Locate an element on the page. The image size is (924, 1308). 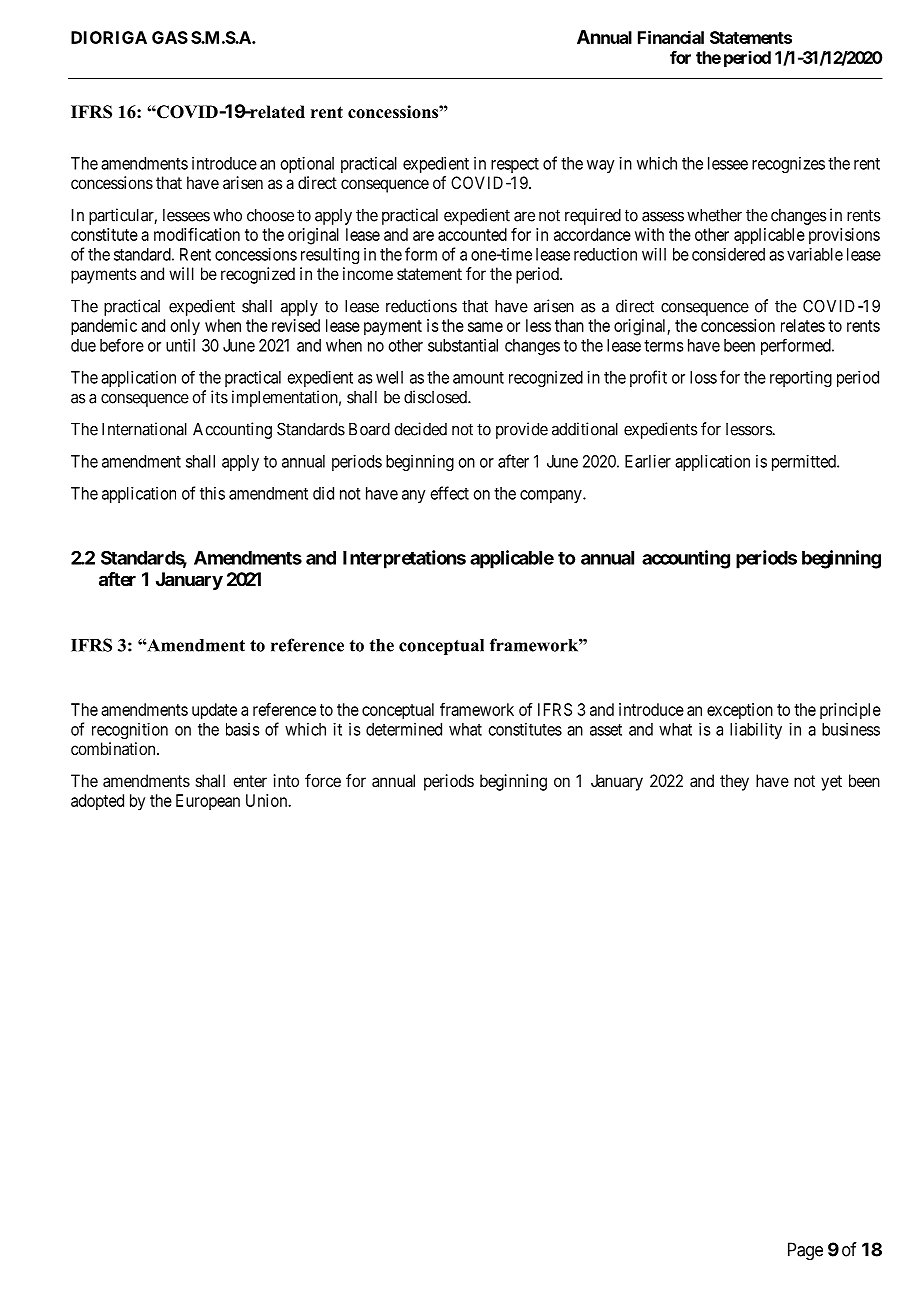
until is located at coordinates (180, 345).
